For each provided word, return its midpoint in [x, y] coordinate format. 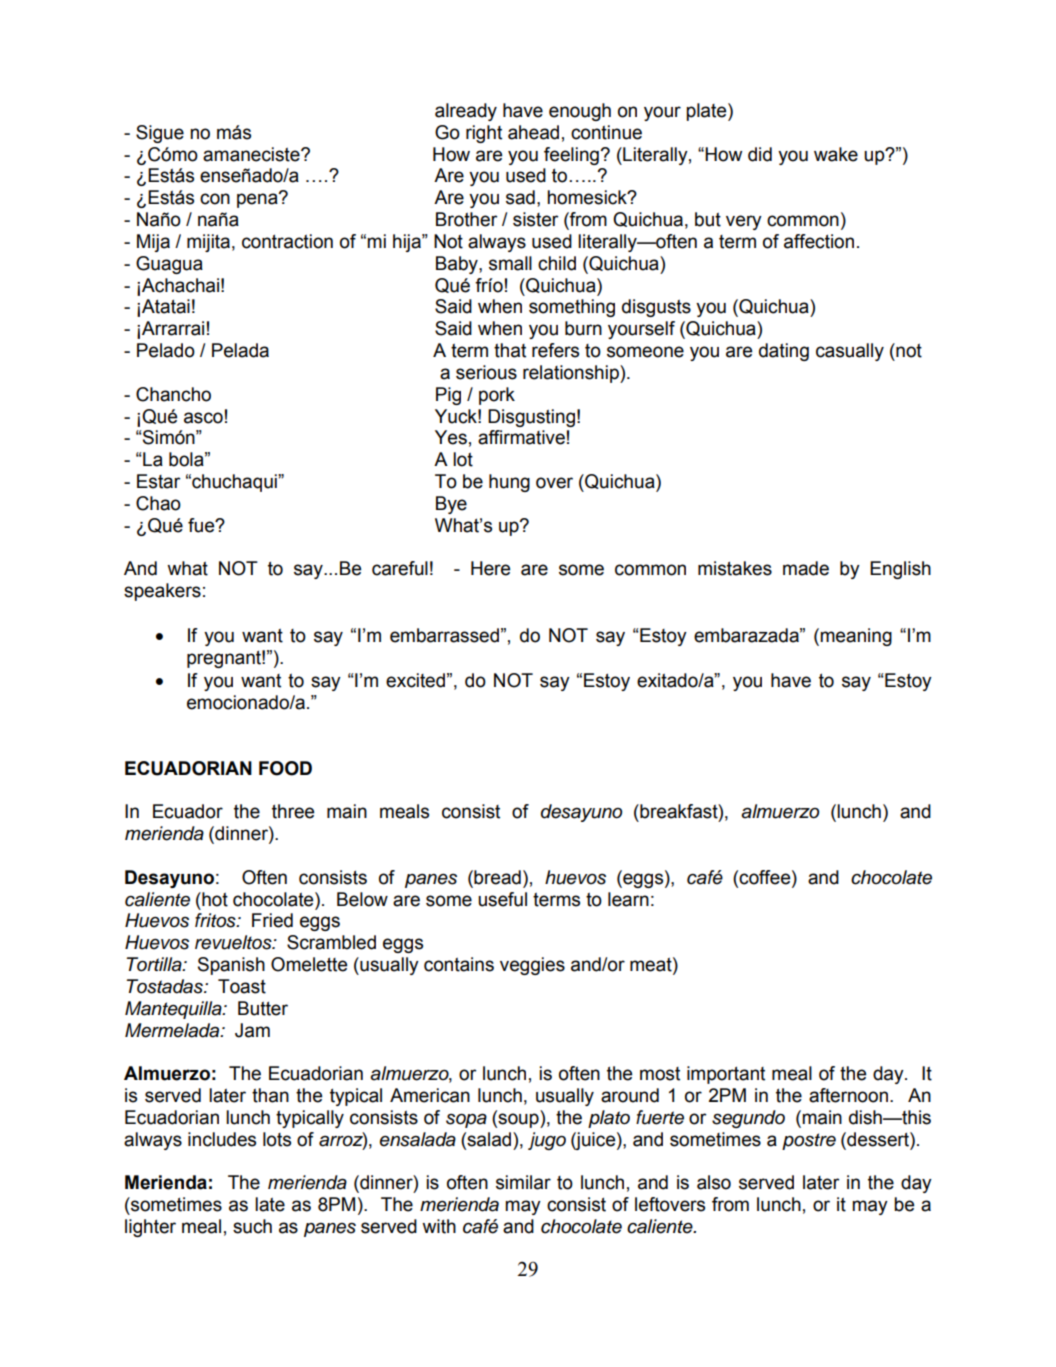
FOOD [285, 768]
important [726, 1075]
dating [784, 352]
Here [490, 568]
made [806, 568]
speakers [162, 592]
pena [258, 200]
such [252, 1226]
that [510, 350]
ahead [533, 132]
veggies [532, 966]
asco [203, 418]
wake [836, 154]
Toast [242, 986]
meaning [856, 637]
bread [496, 877]
